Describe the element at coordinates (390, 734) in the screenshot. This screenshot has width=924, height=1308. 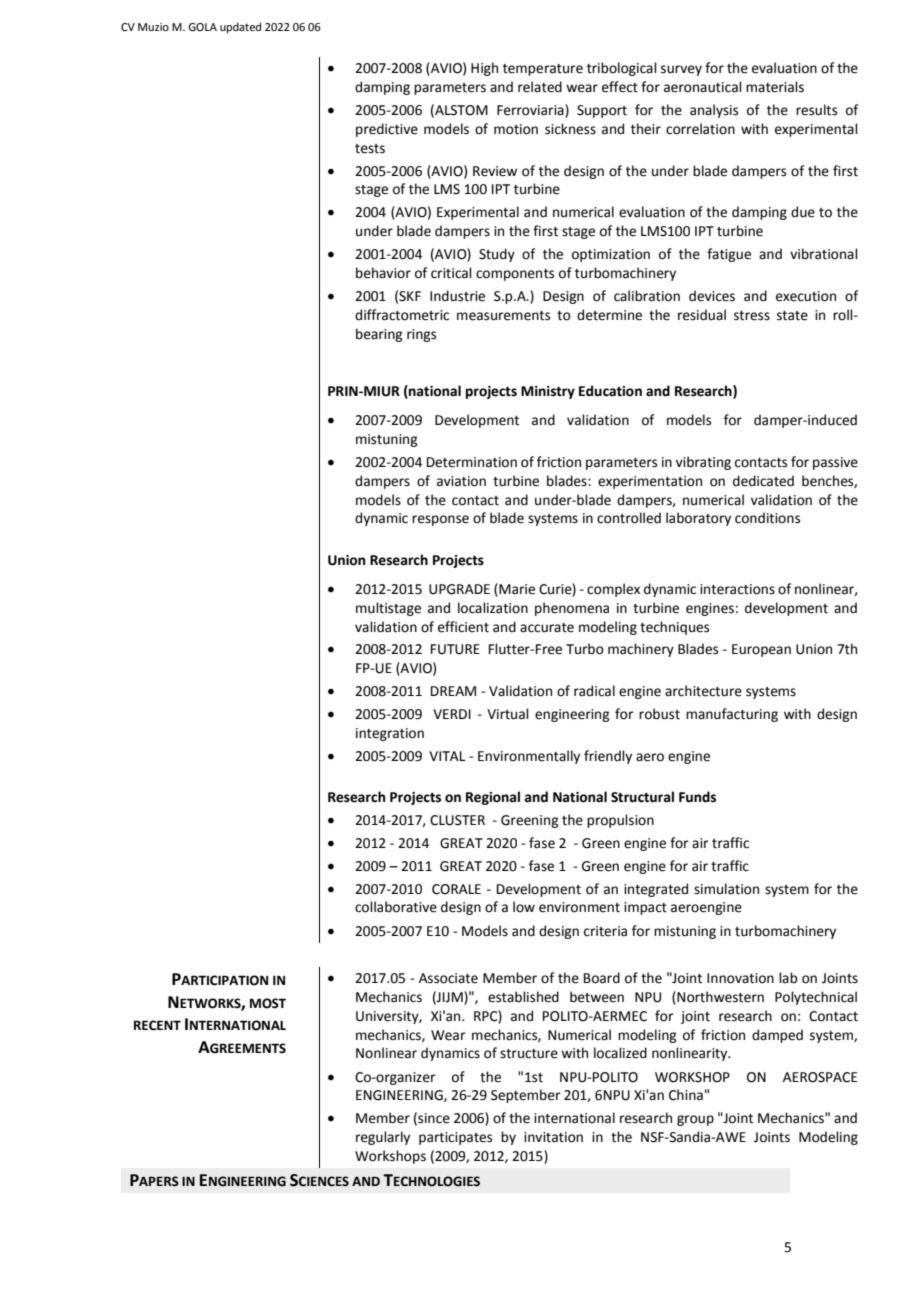
I see `integration` at that location.
